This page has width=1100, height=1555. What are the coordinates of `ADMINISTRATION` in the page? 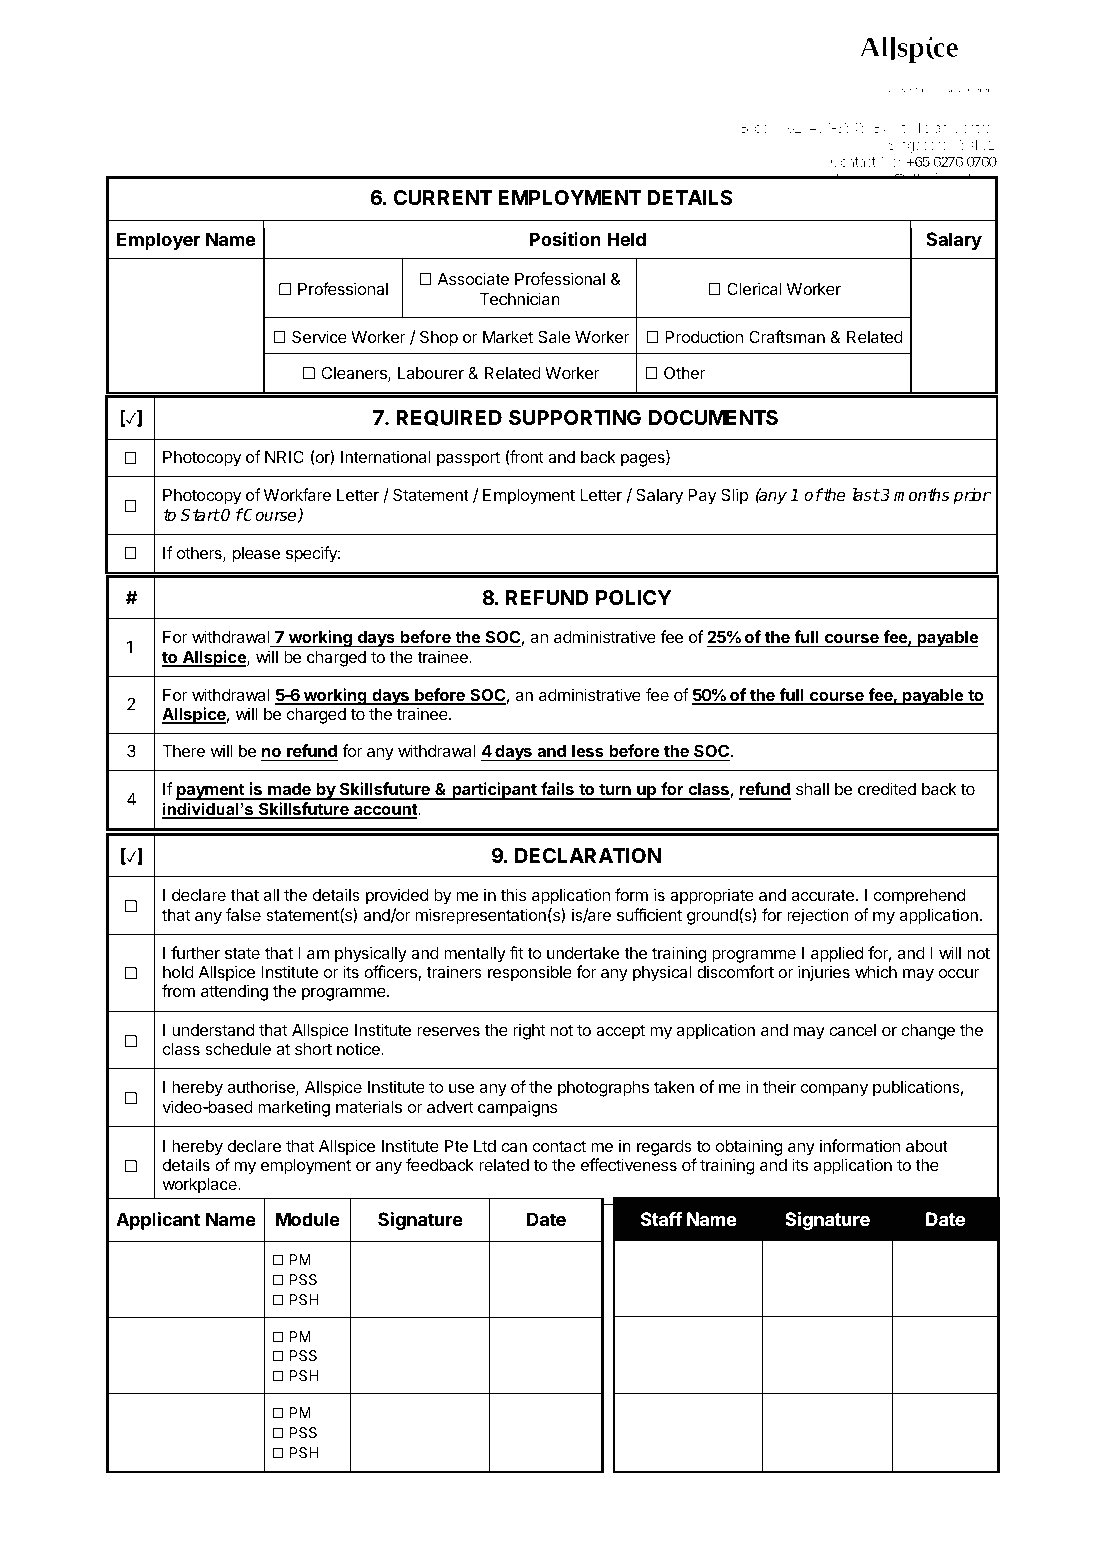 It's located at (175, 1517).
